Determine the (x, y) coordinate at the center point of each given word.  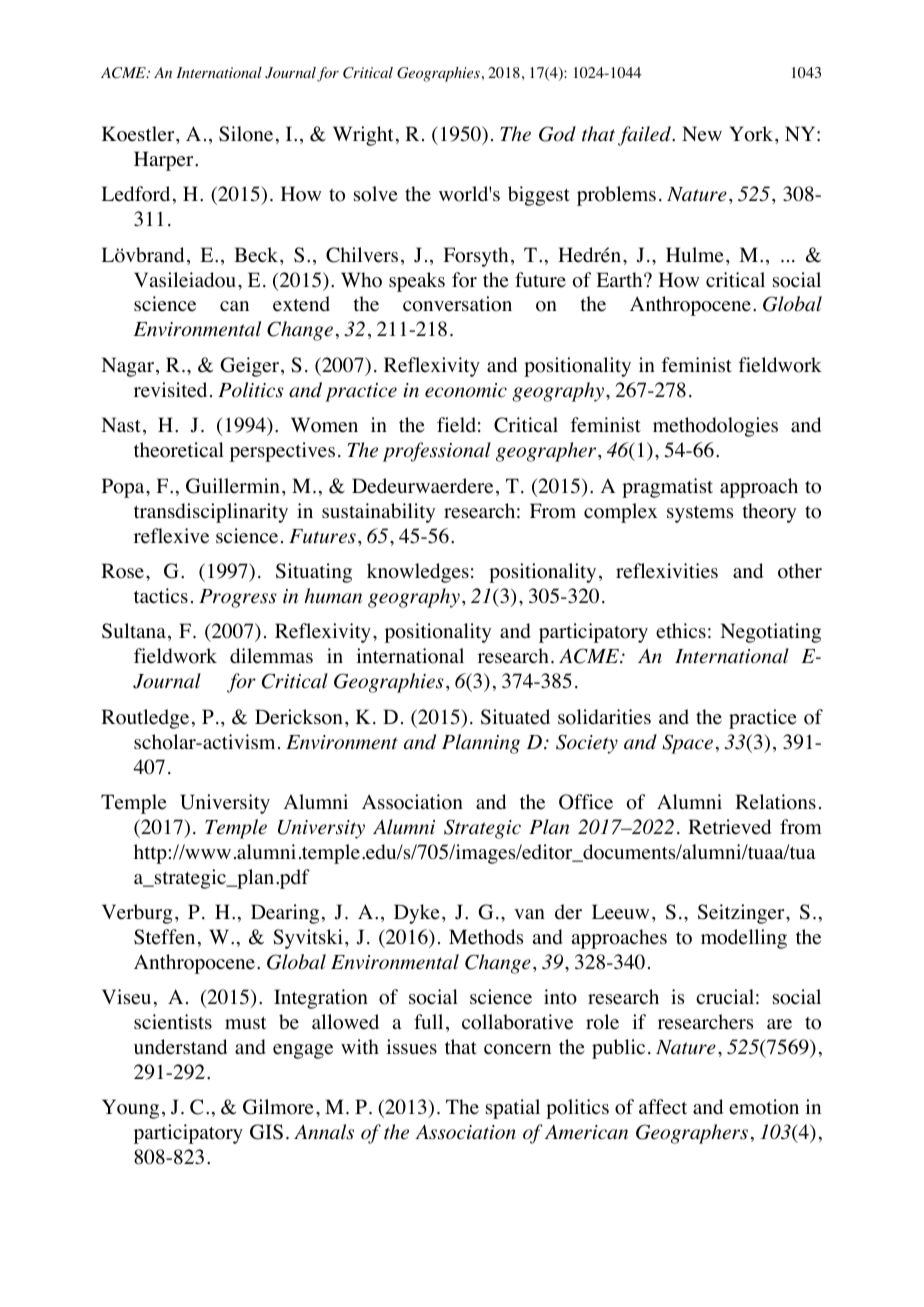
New (702, 134)
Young (130, 1109)
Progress (238, 598)
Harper (165, 161)
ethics (681, 631)
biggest (539, 196)
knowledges (418, 573)
